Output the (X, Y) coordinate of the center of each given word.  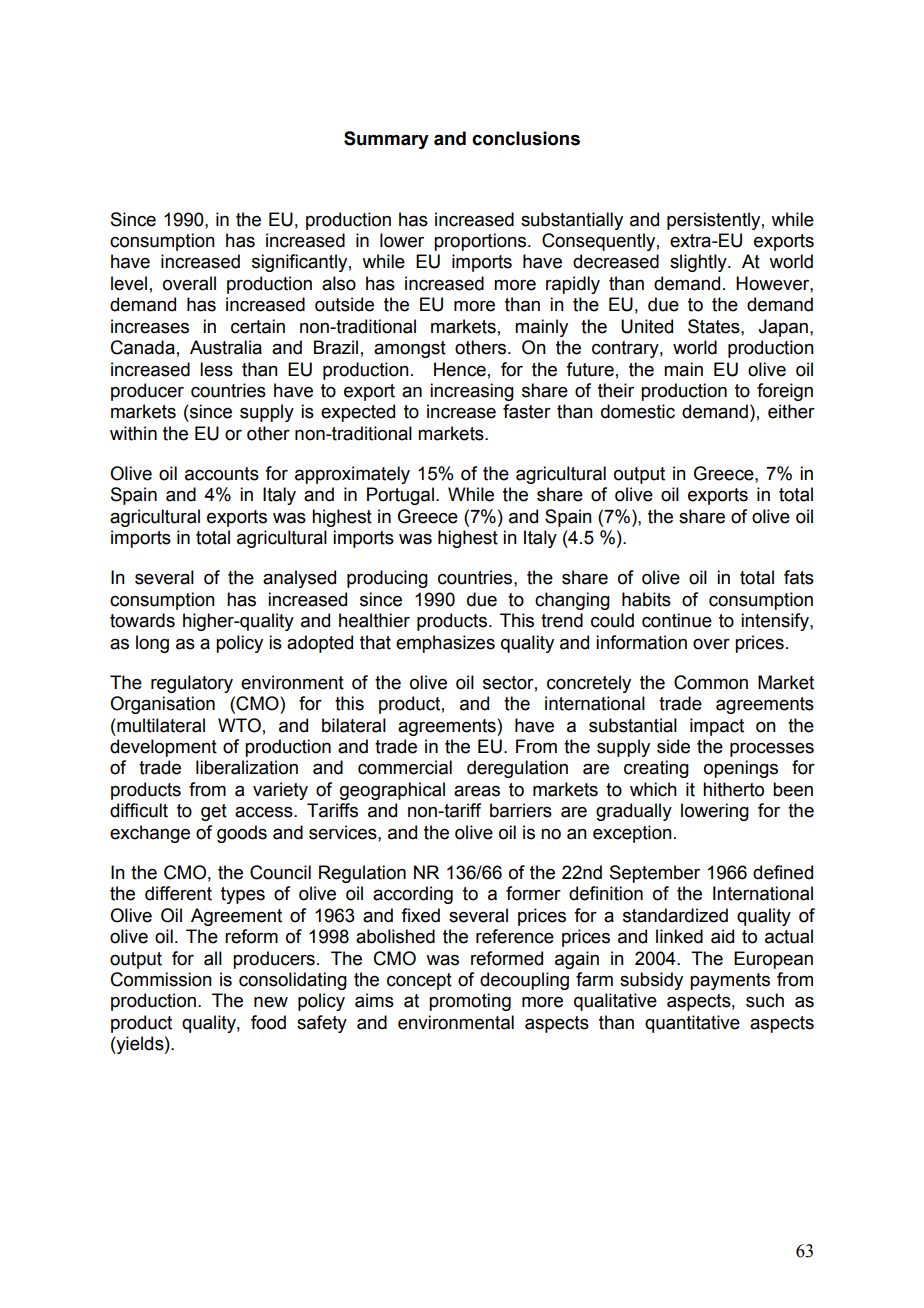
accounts (222, 474)
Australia (226, 347)
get (214, 812)
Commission (161, 979)
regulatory (192, 684)
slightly (699, 263)
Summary (386, 140)
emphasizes (445, 644)
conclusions (526, 138)
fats (799, 577)
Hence (460, 369)
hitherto (733, 789)
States (715, 326)
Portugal (400, 496)
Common (711, 682)
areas (477, 791)
